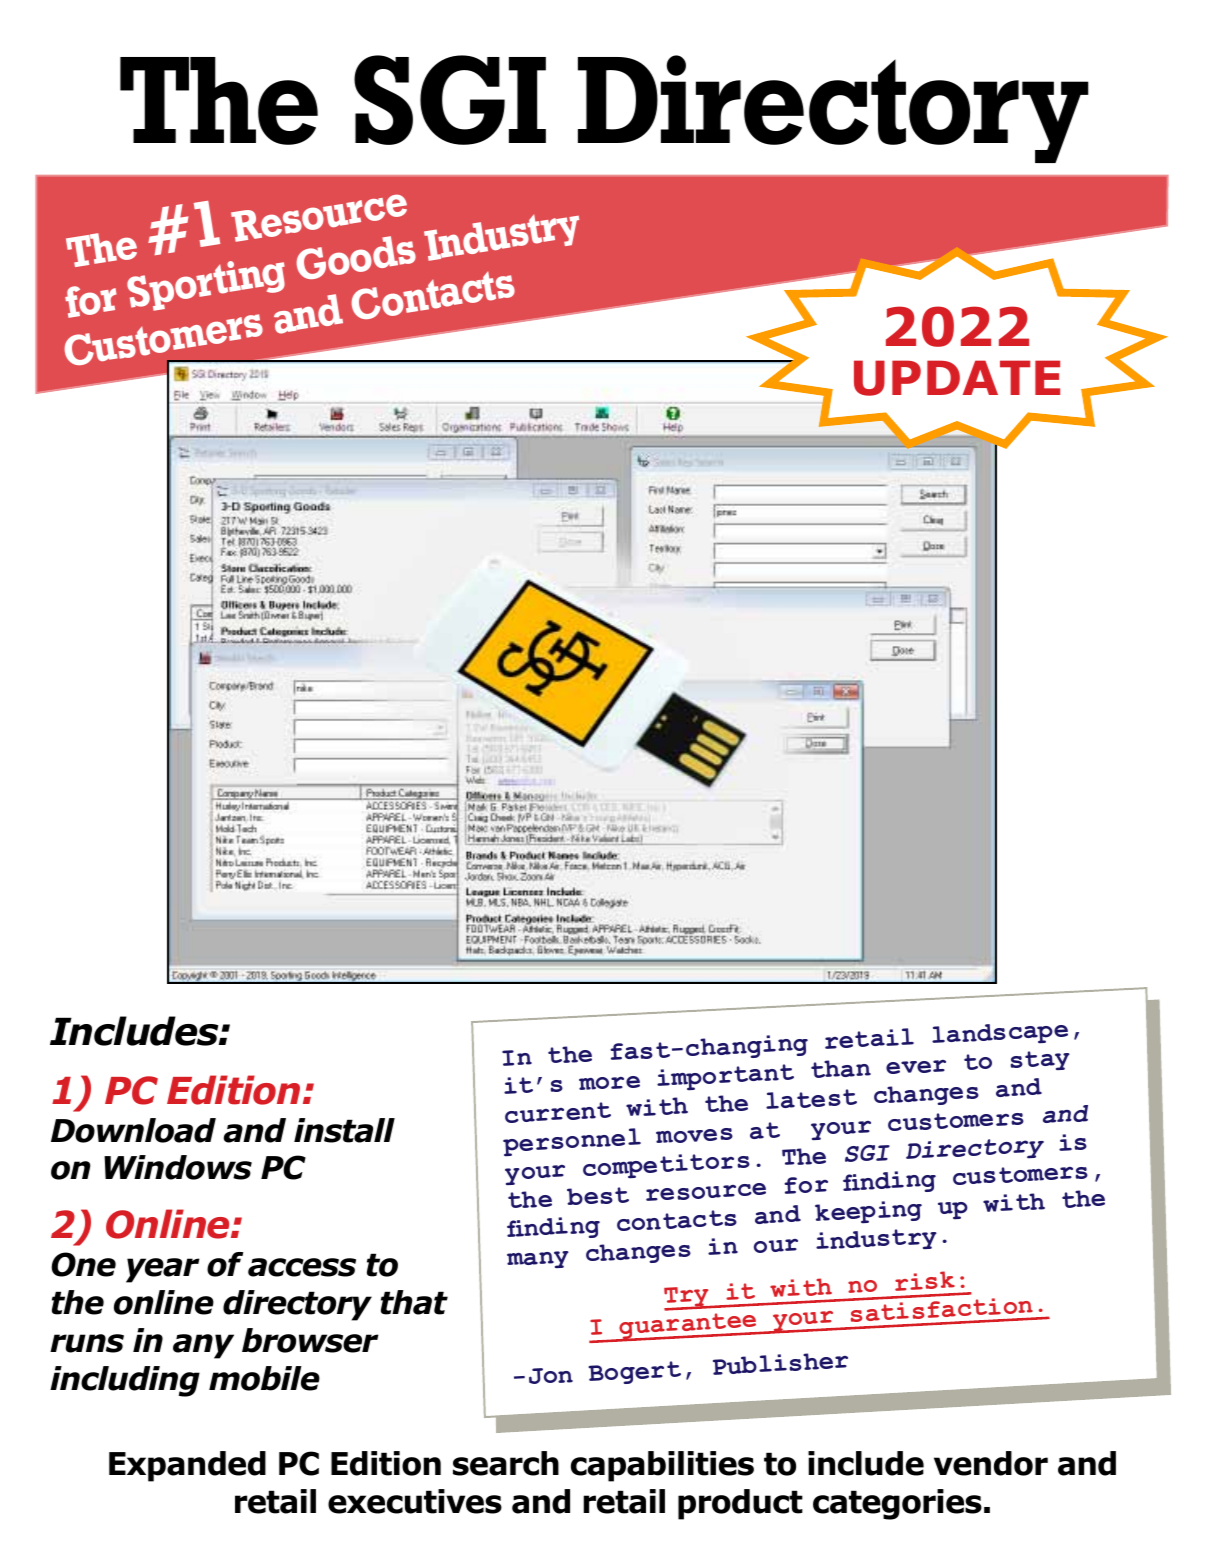  Describe the element at coordinates (344, 1130) in the screenshot. I see `install` at that location.
